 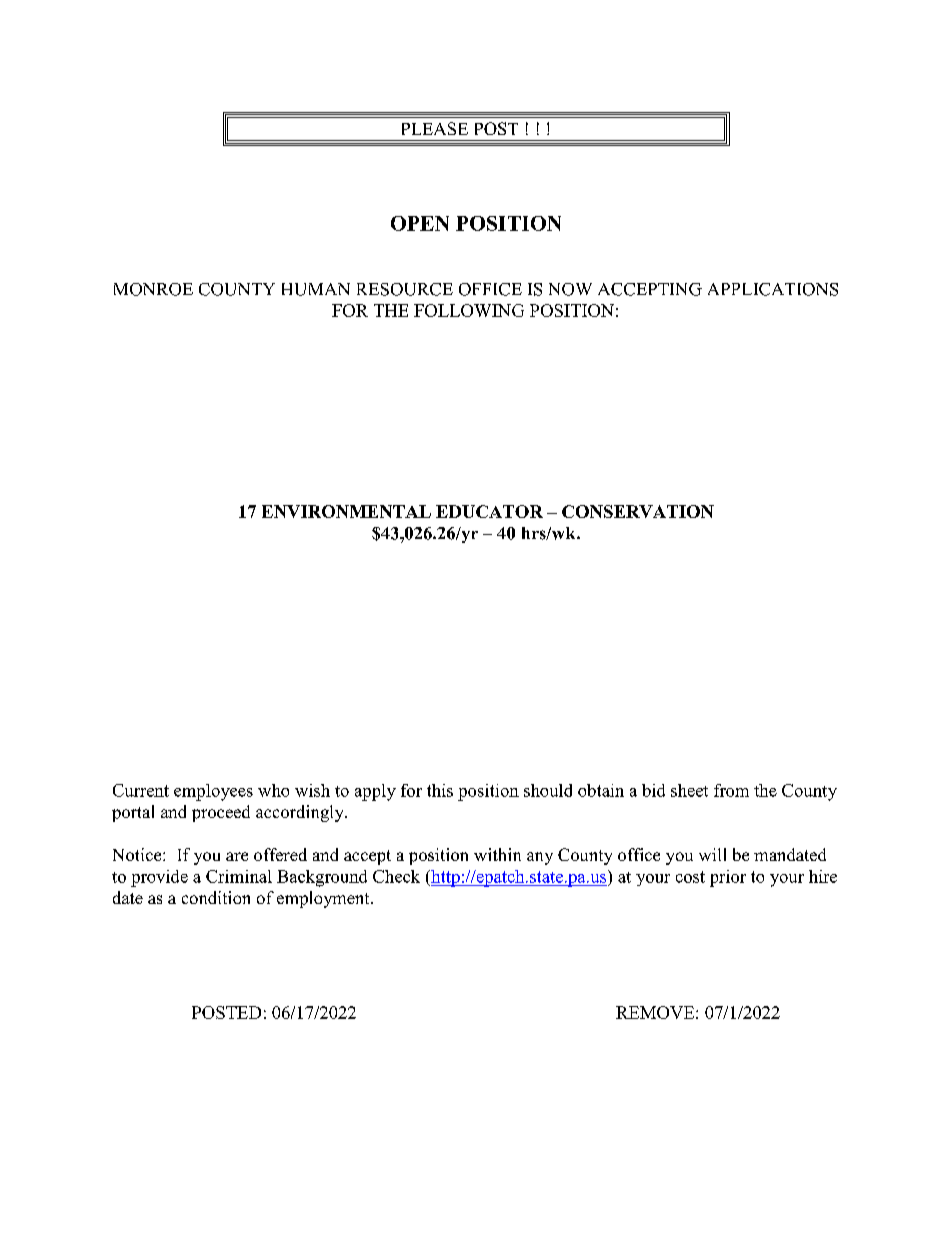 What do you see at coordinates (773, 289) in the screenshot?
I see `APPLICATIONS` at bounding box center [773, 289].
